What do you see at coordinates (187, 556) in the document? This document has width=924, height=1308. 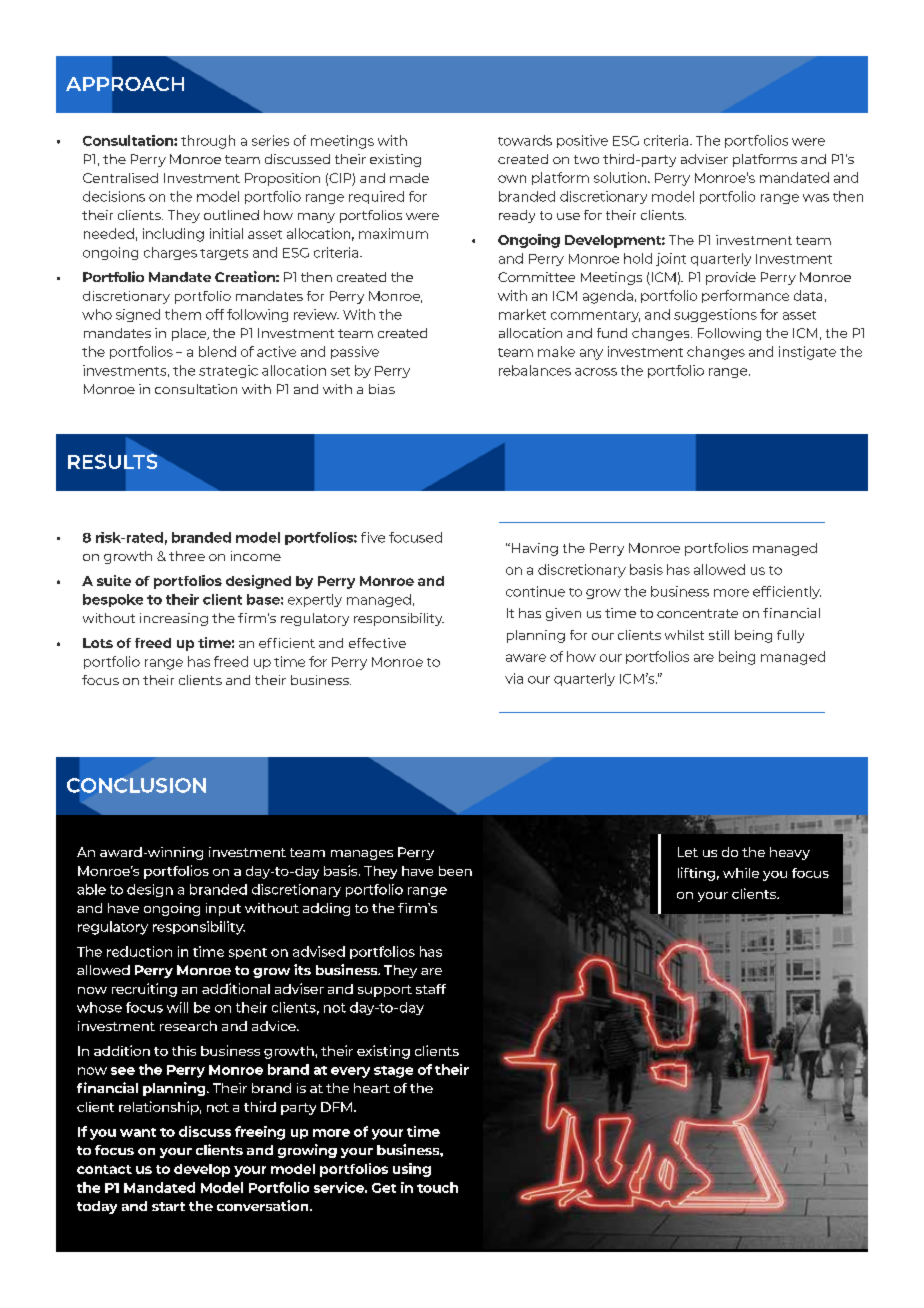 I see `three` at bounding box center [187, 556].
